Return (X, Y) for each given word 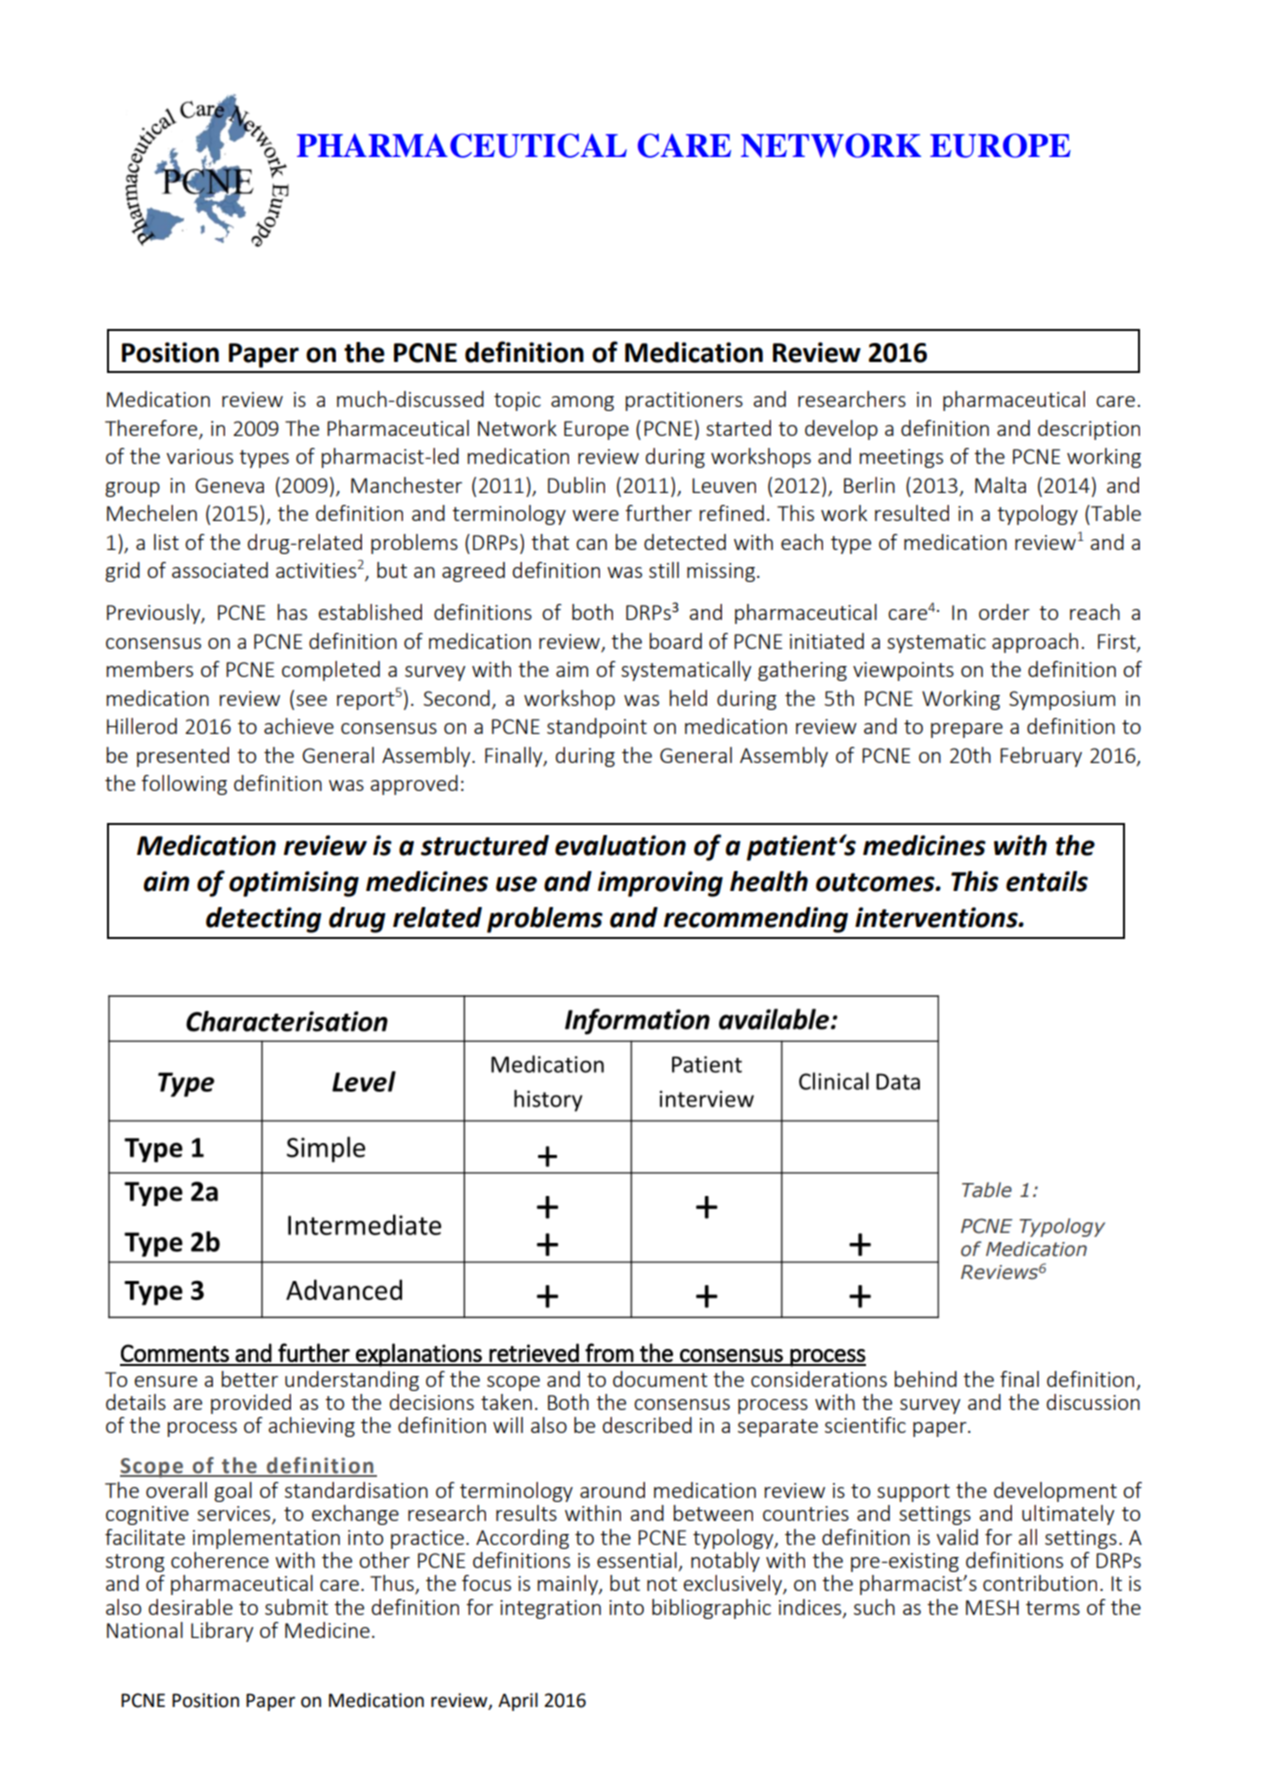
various (199, 456)
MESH (992, 1607)
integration (550, 1609)
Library (222, 1632)
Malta (1000, 485)
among (582, 403)
